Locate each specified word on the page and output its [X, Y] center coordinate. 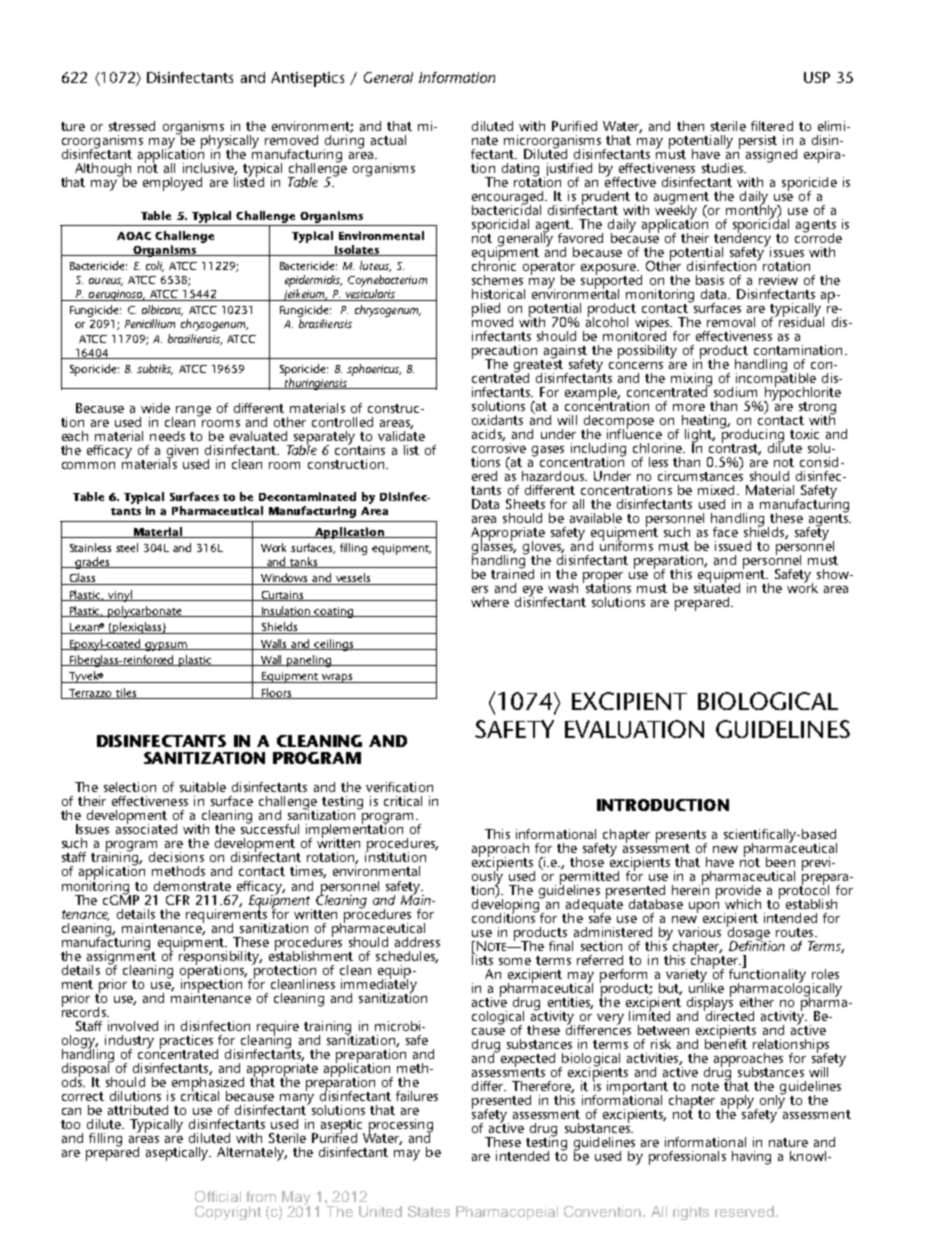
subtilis [155, 369]
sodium [734, 390]
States [429, 1211]
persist [758, 142]
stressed [132, 126]
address [417, 942]
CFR [177, 900]
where [490, 602]
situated [717, 586]
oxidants [497, 420]
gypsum [166, 646]
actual [388, 140]
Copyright [228, 1213]
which [743, 904]
